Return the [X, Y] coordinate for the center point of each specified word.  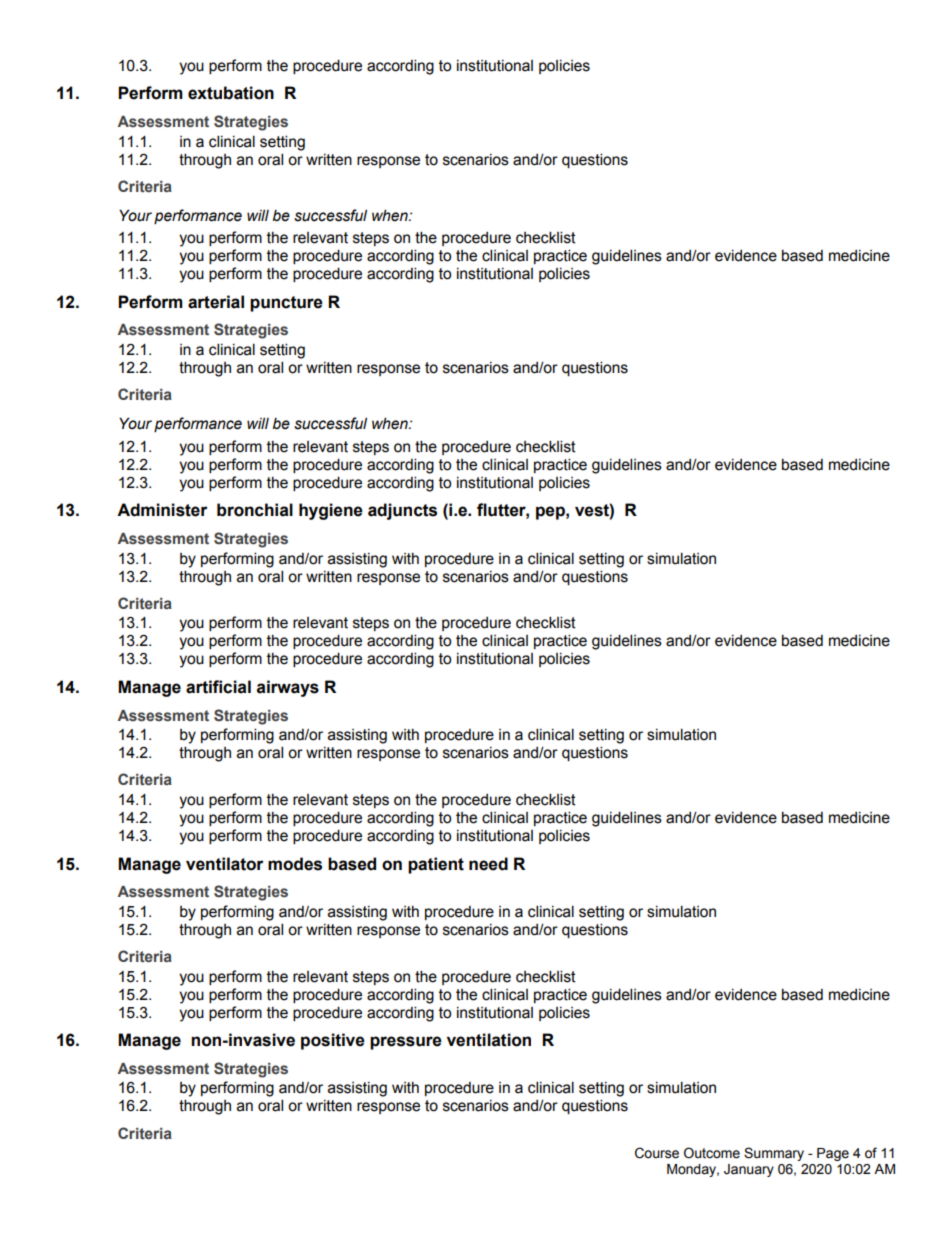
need [488, 864]
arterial [216, 302]
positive [333, 1041]
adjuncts [402, 511]
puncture [286, 304]
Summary [774, 1154]
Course [657, 1153]
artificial [218, 687]
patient [436, 865]
